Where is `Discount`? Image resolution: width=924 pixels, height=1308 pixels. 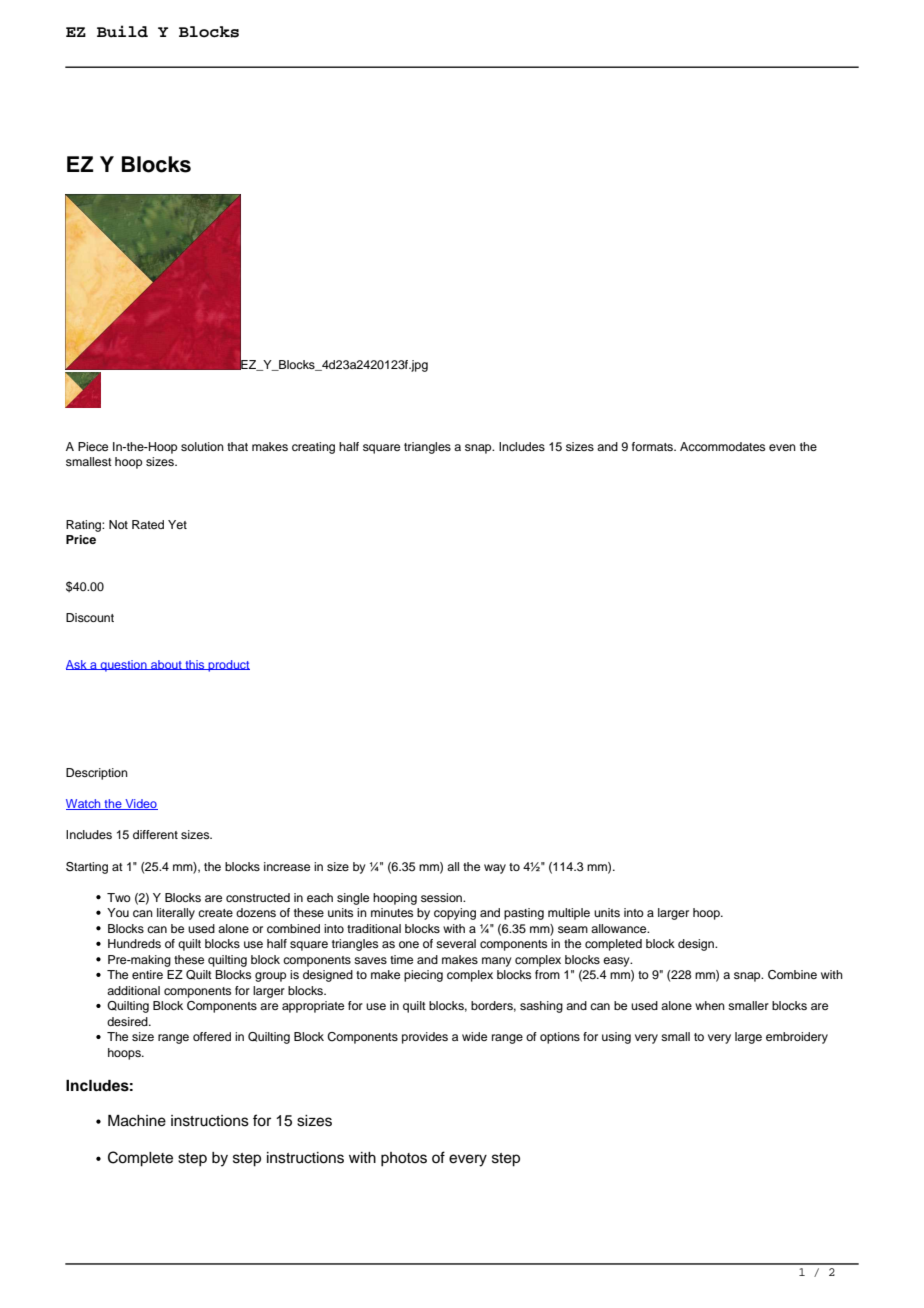 Discount is located at coordinates (90, 617).
